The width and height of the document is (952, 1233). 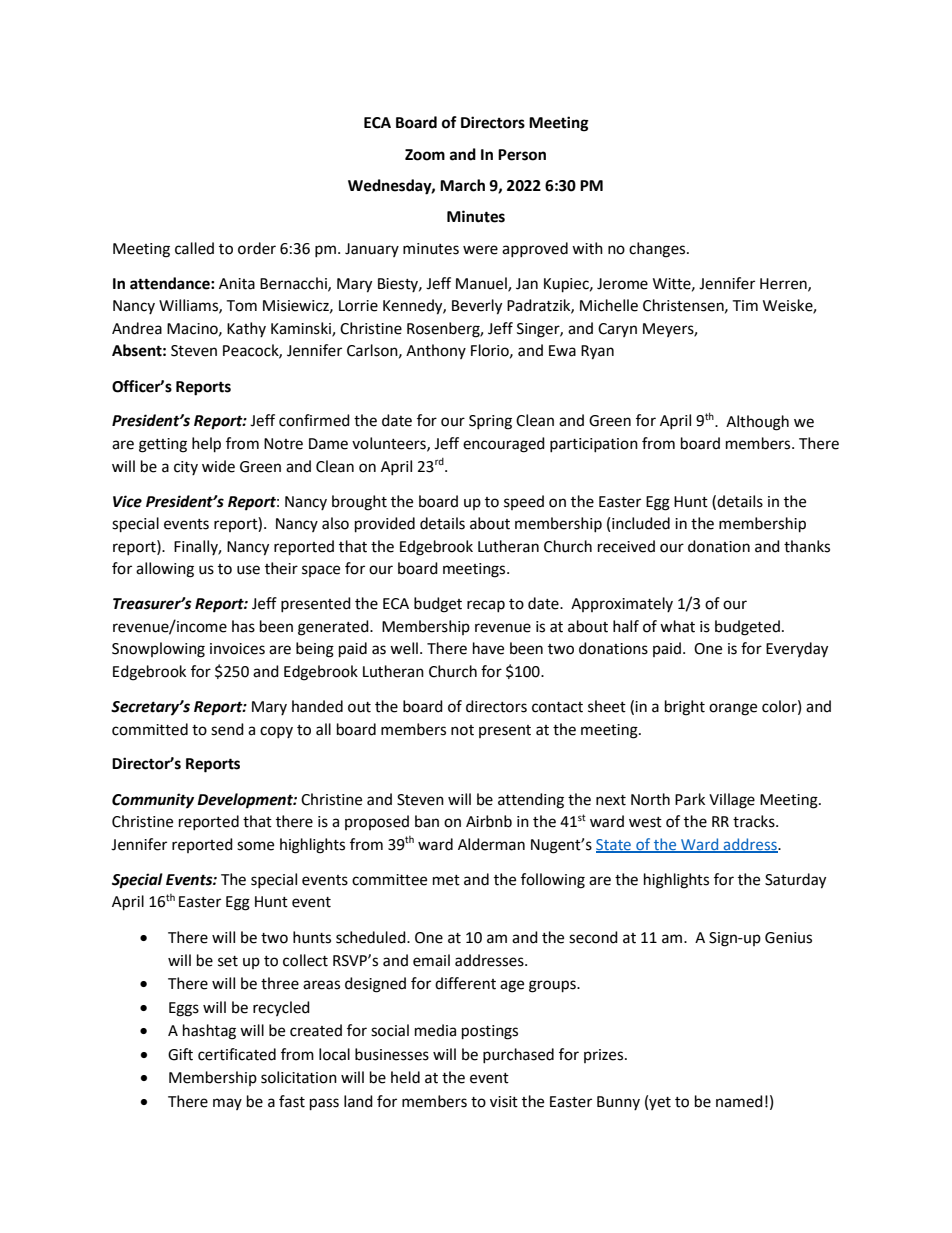 What do you see at coordinates (194, 248) in the document?
I see `called` at bounding box center [194, 248].
